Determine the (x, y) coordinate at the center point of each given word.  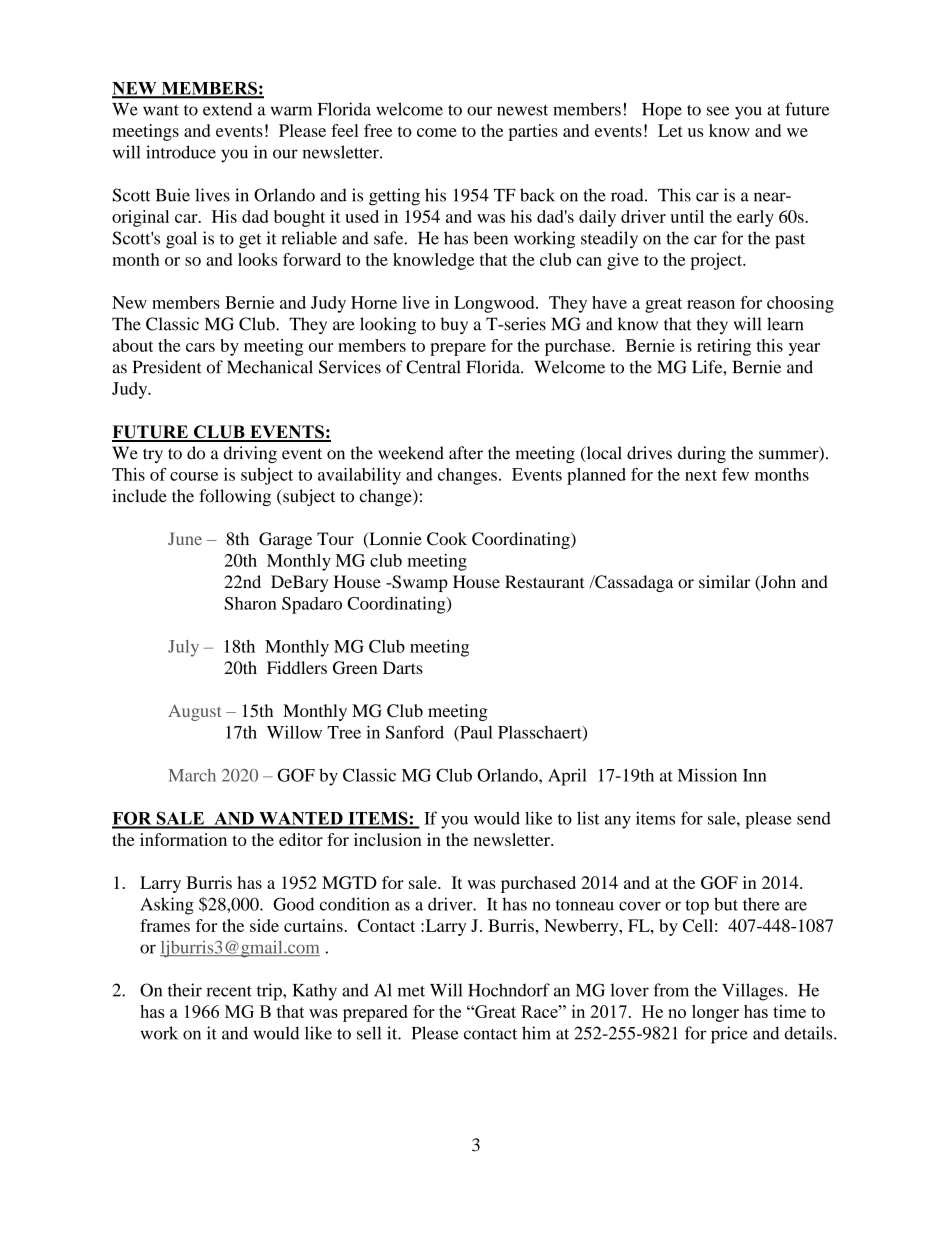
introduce (181, 152)
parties (533, 132)
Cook (447, 539)
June (185, 538)
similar (724, 581)
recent (229, 991)
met (411, 991)
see (718, 111)
